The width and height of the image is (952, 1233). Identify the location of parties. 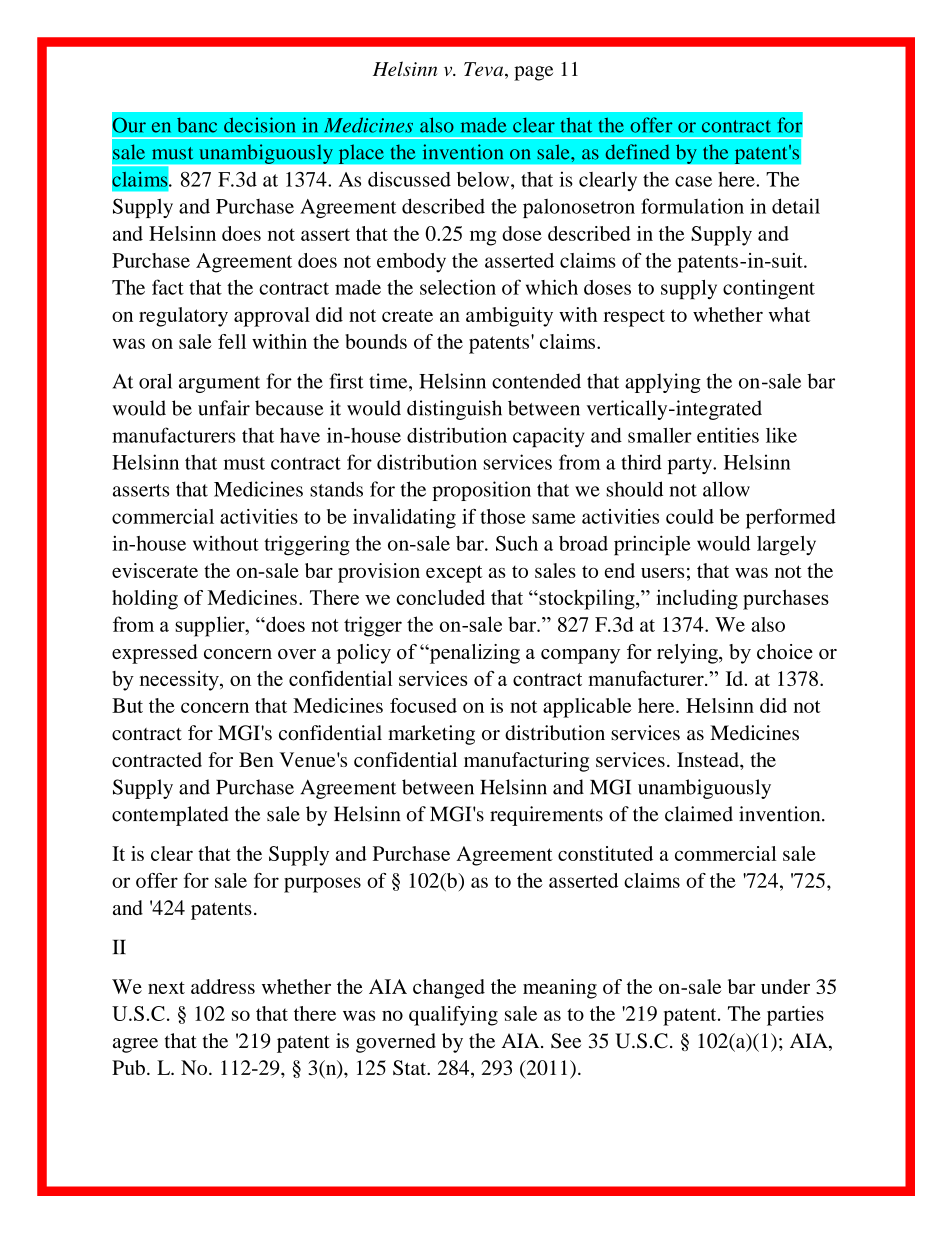
(795, 1016).
